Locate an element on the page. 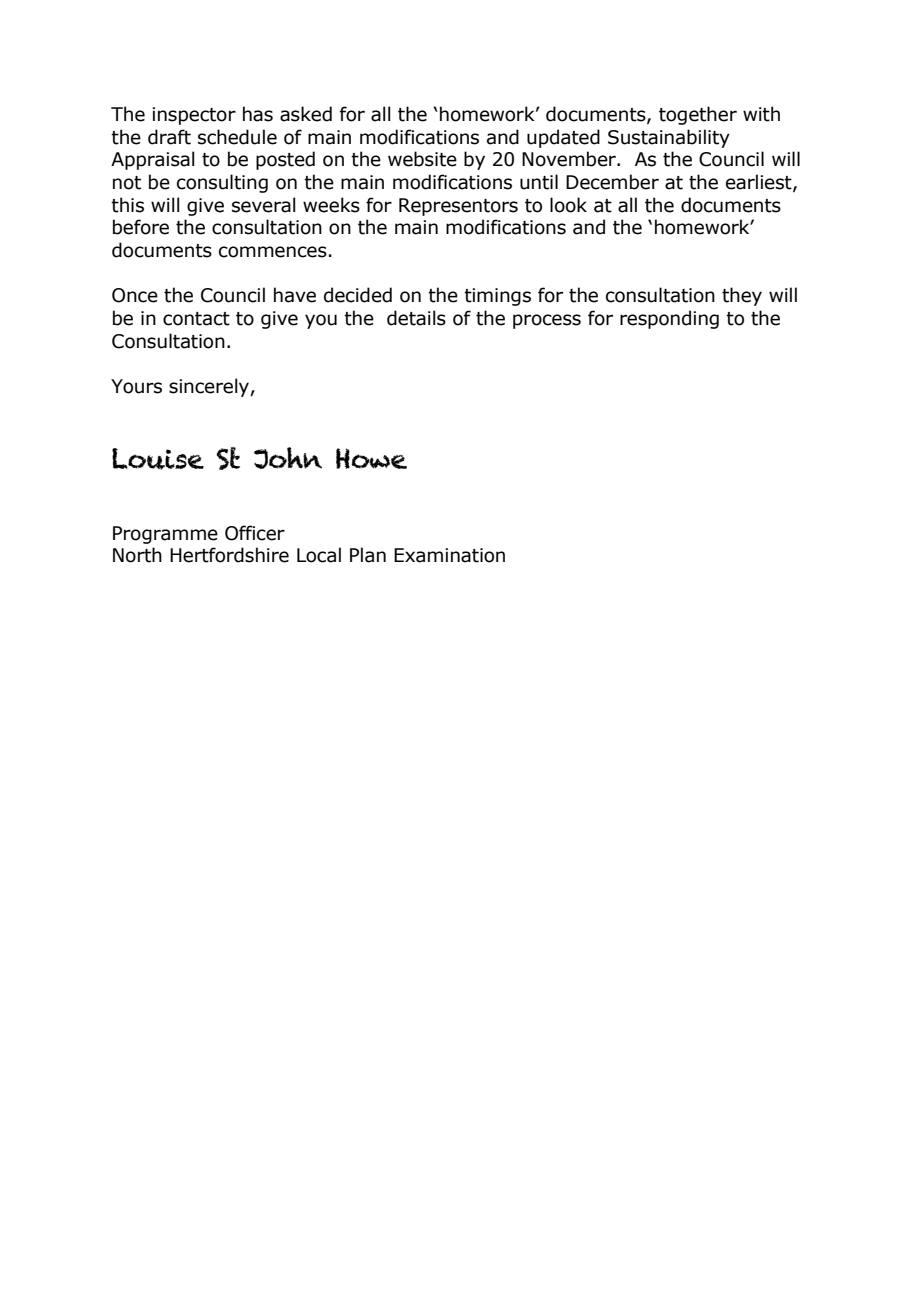  Examination is located at coordinates (449, 555).
